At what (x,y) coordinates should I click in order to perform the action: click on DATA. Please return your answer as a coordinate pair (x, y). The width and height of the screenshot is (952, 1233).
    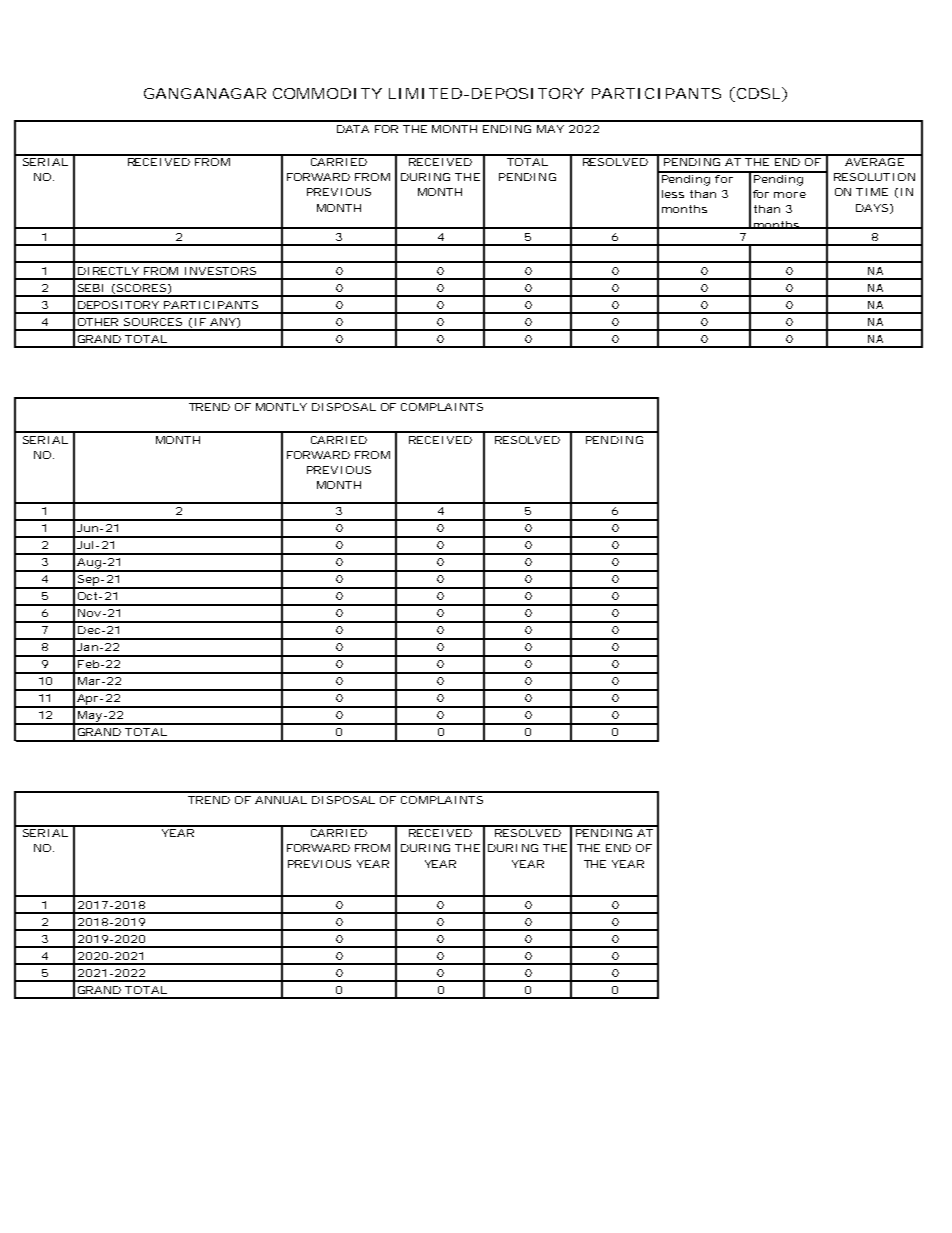
    Looking at the image, I should click on (353, 129).
